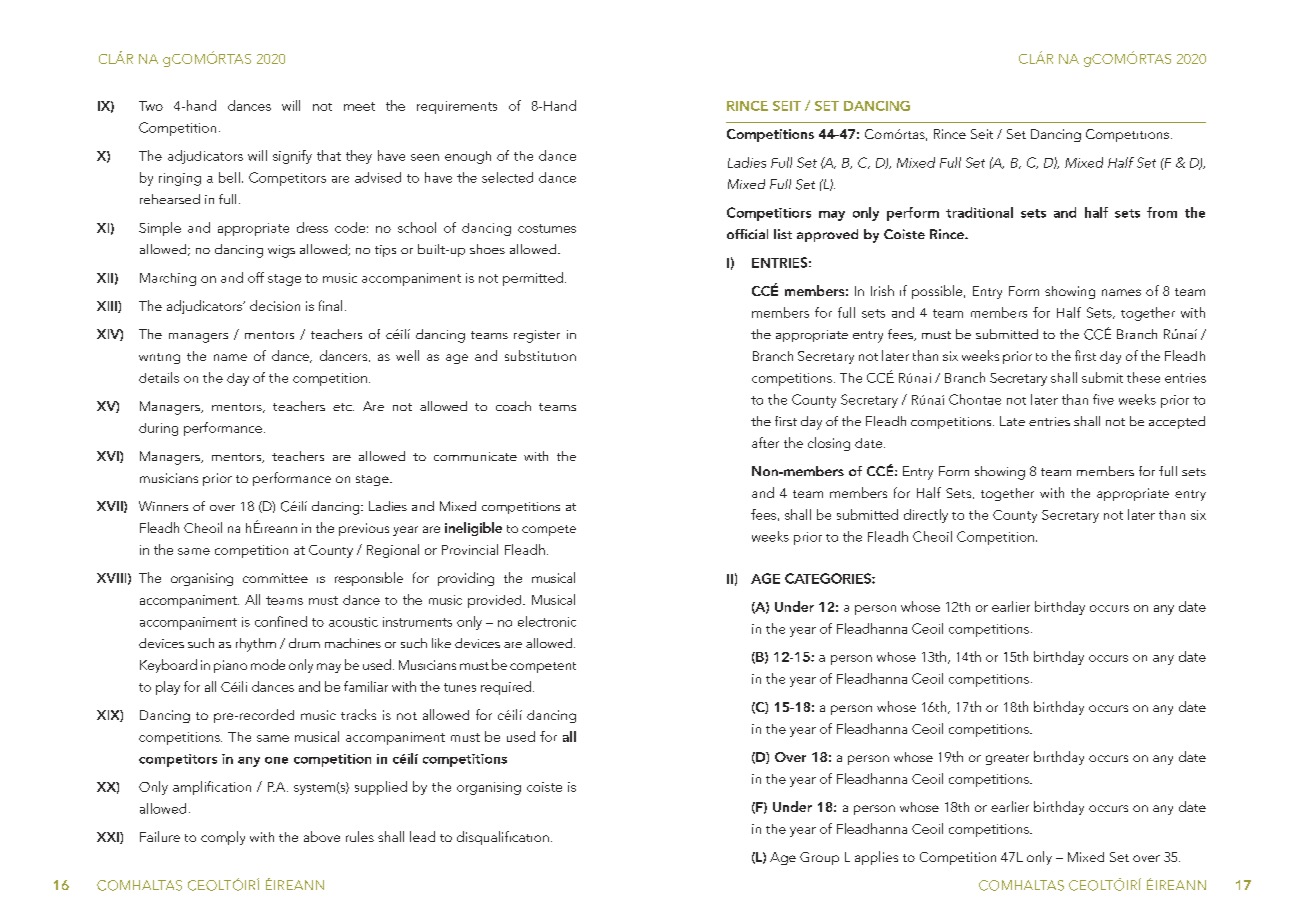 The width and height of the screenshot is (1303, 924). What do you see at coordinates (223, 838) in the screenshot?
I see `comply` at bounding box center [223, 838].
